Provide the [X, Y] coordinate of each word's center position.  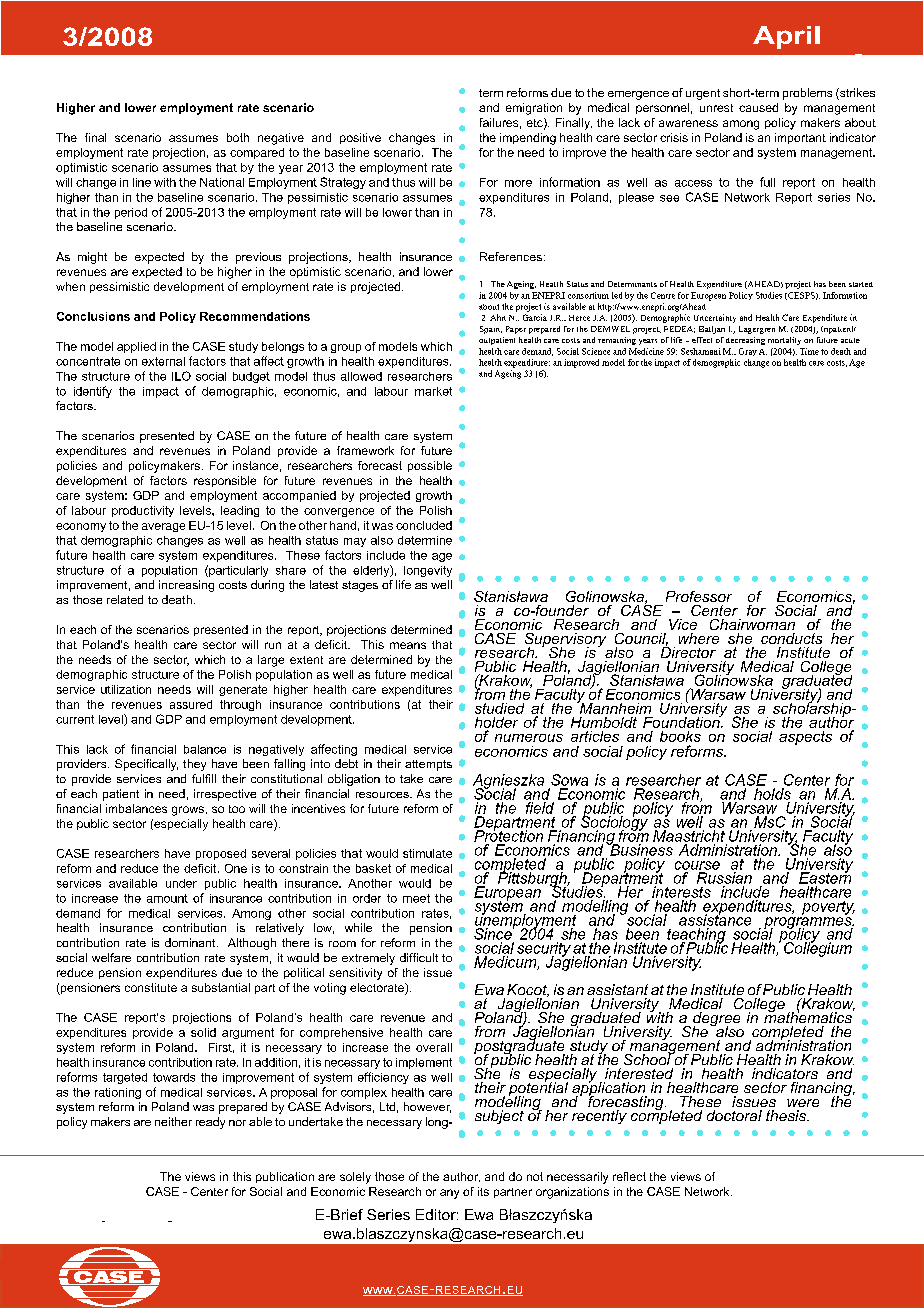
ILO [181, 376]
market [433, 391]
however [427, 1107]
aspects [805, 738]
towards [174, 1077]
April [786, 37]
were [803, 1103]
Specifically [146, 765]
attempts [428, 765]
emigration [534, 109]
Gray [748, 352]
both [238, 137]
